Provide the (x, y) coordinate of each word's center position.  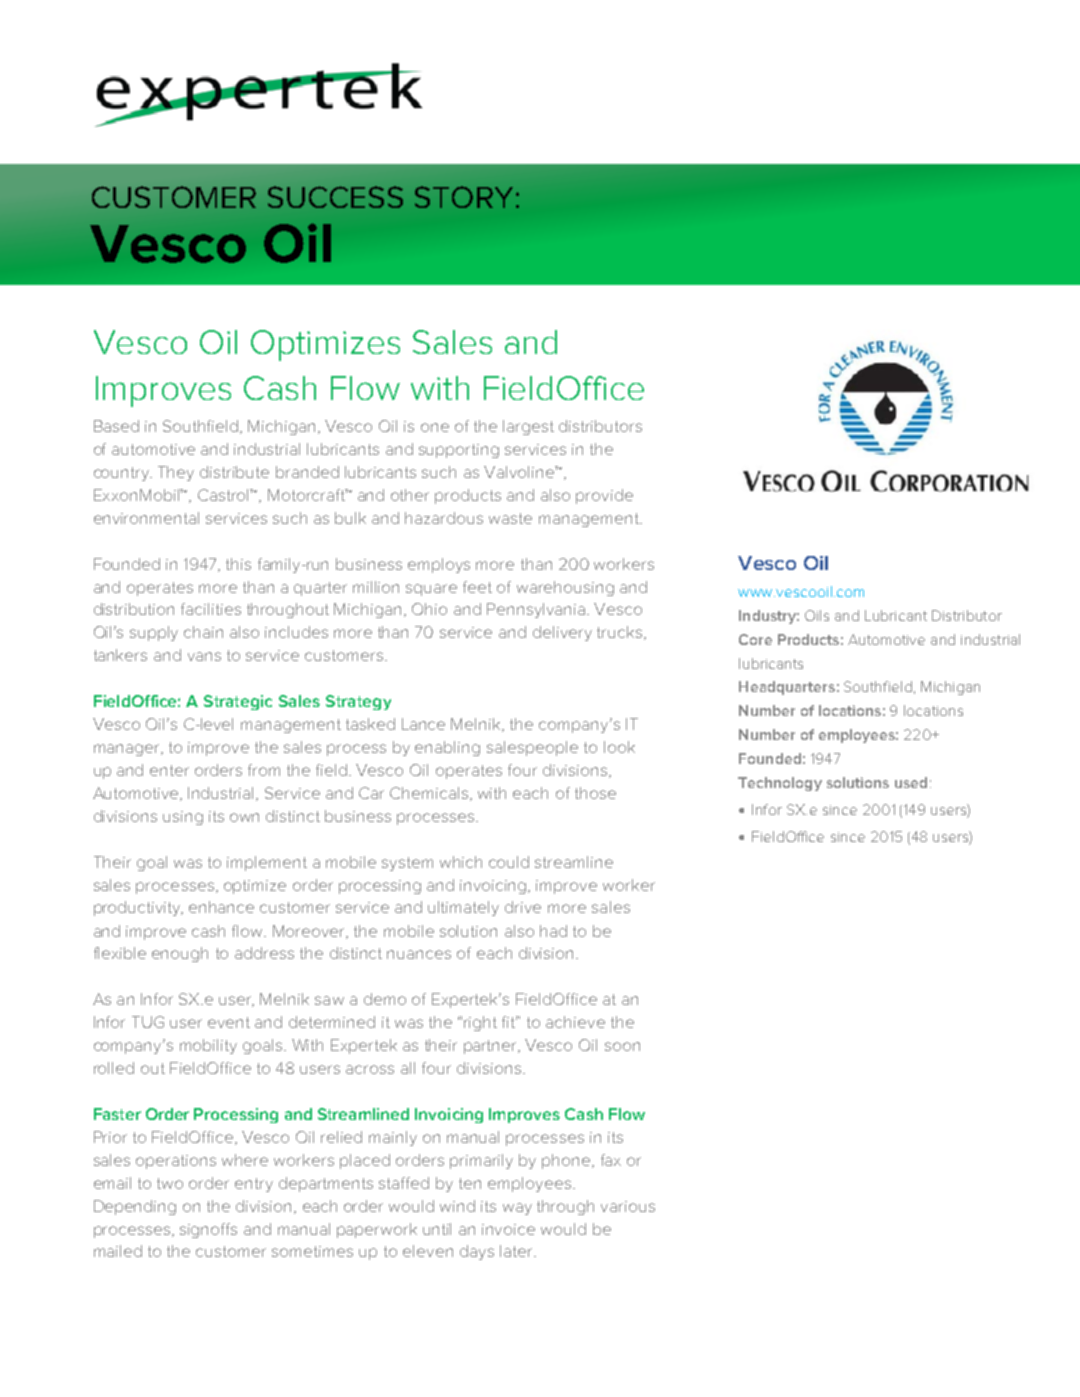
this (238, 564)
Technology (780, 784)
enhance (221, 907)
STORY (464, 197)
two (170, 1183)
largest (528, 427)
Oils (817, 615)
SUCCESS (335, 197)
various (628, 1206)
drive (523, 907)
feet (477, 587)
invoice (508, 1229)
